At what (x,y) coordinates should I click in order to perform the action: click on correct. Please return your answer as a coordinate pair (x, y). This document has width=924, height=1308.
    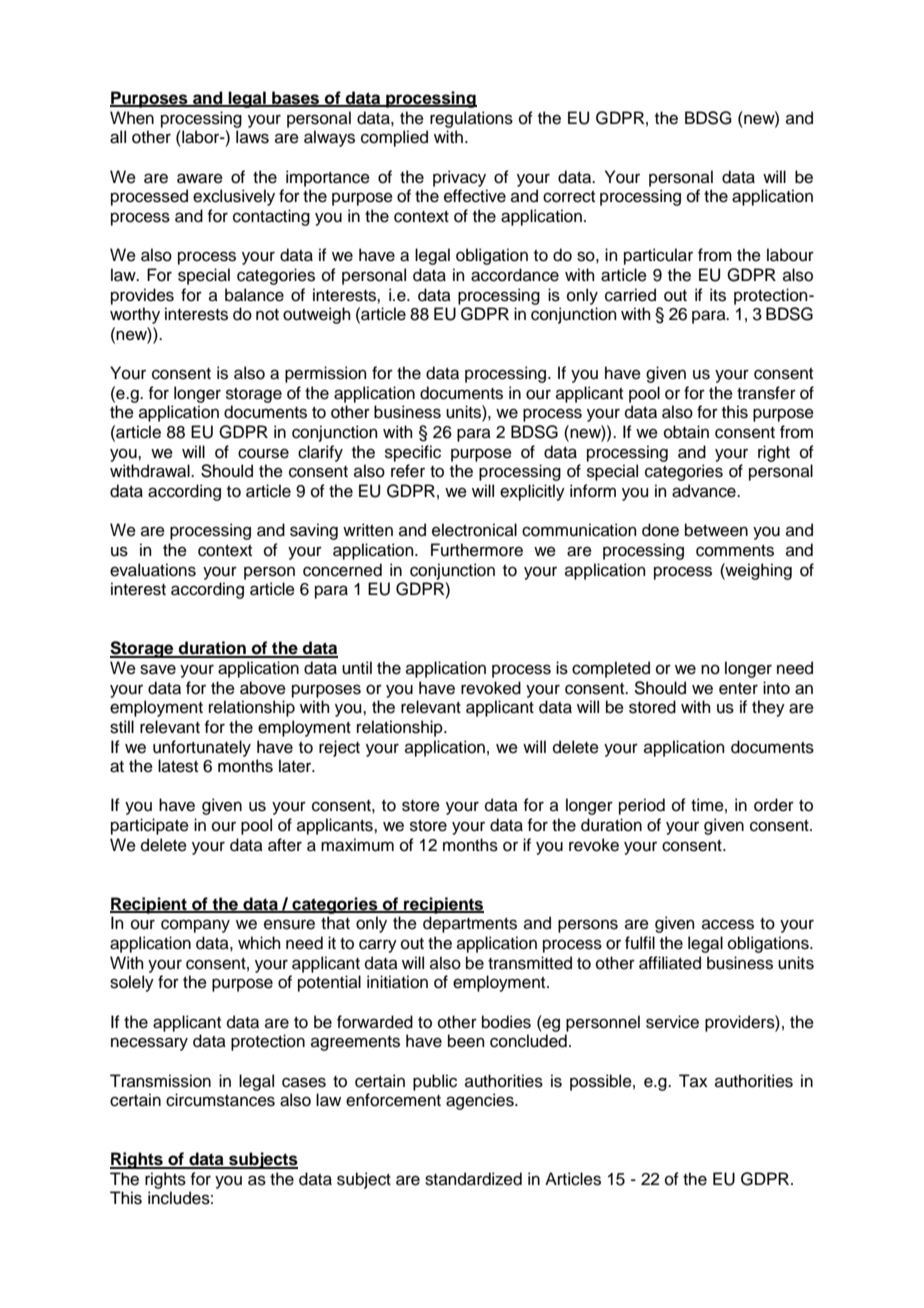
    Looking at the image, I should click on (569, 197).
